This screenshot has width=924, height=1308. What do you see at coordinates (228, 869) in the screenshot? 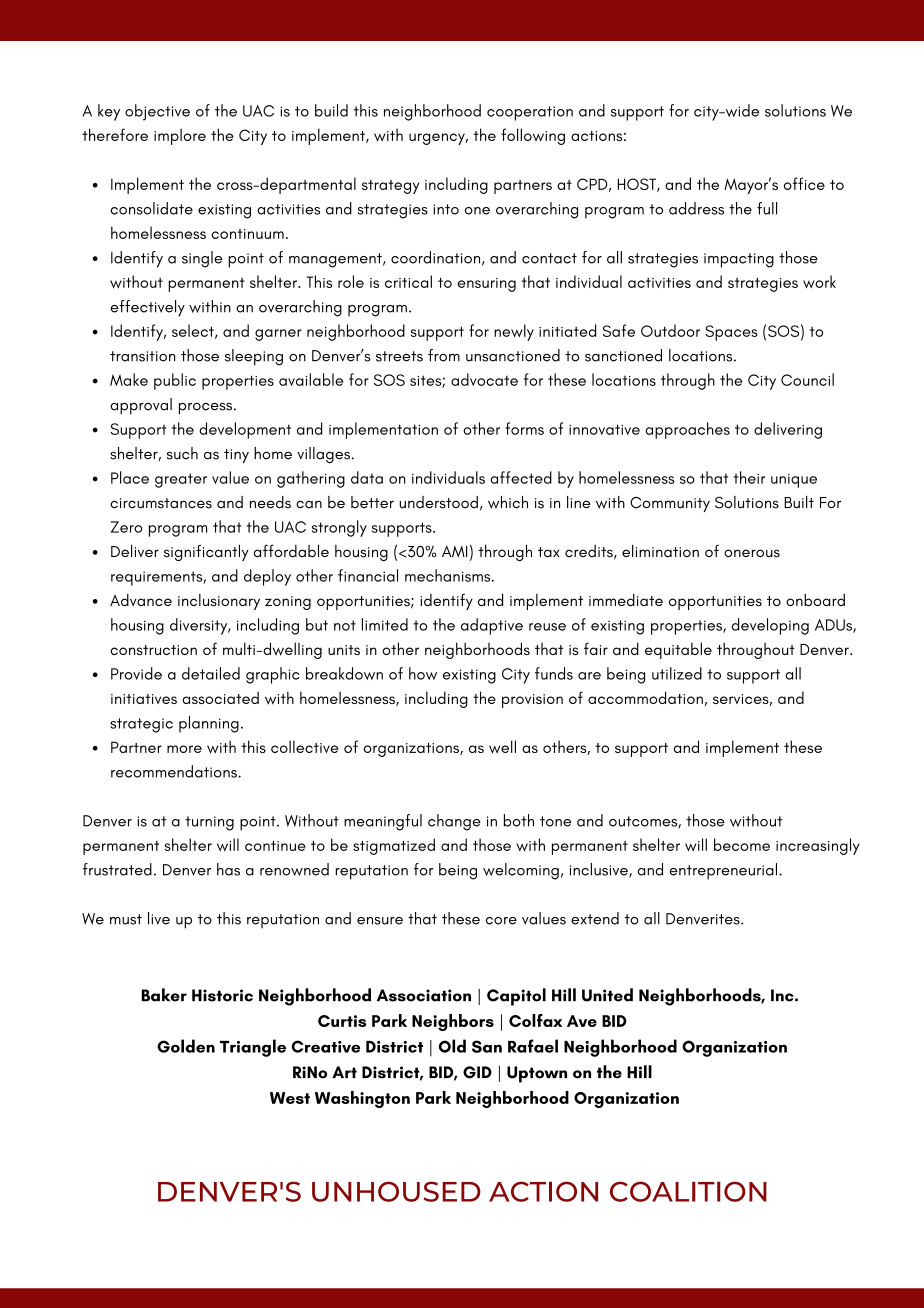
I see `has` at bounding box center [228, 869].
